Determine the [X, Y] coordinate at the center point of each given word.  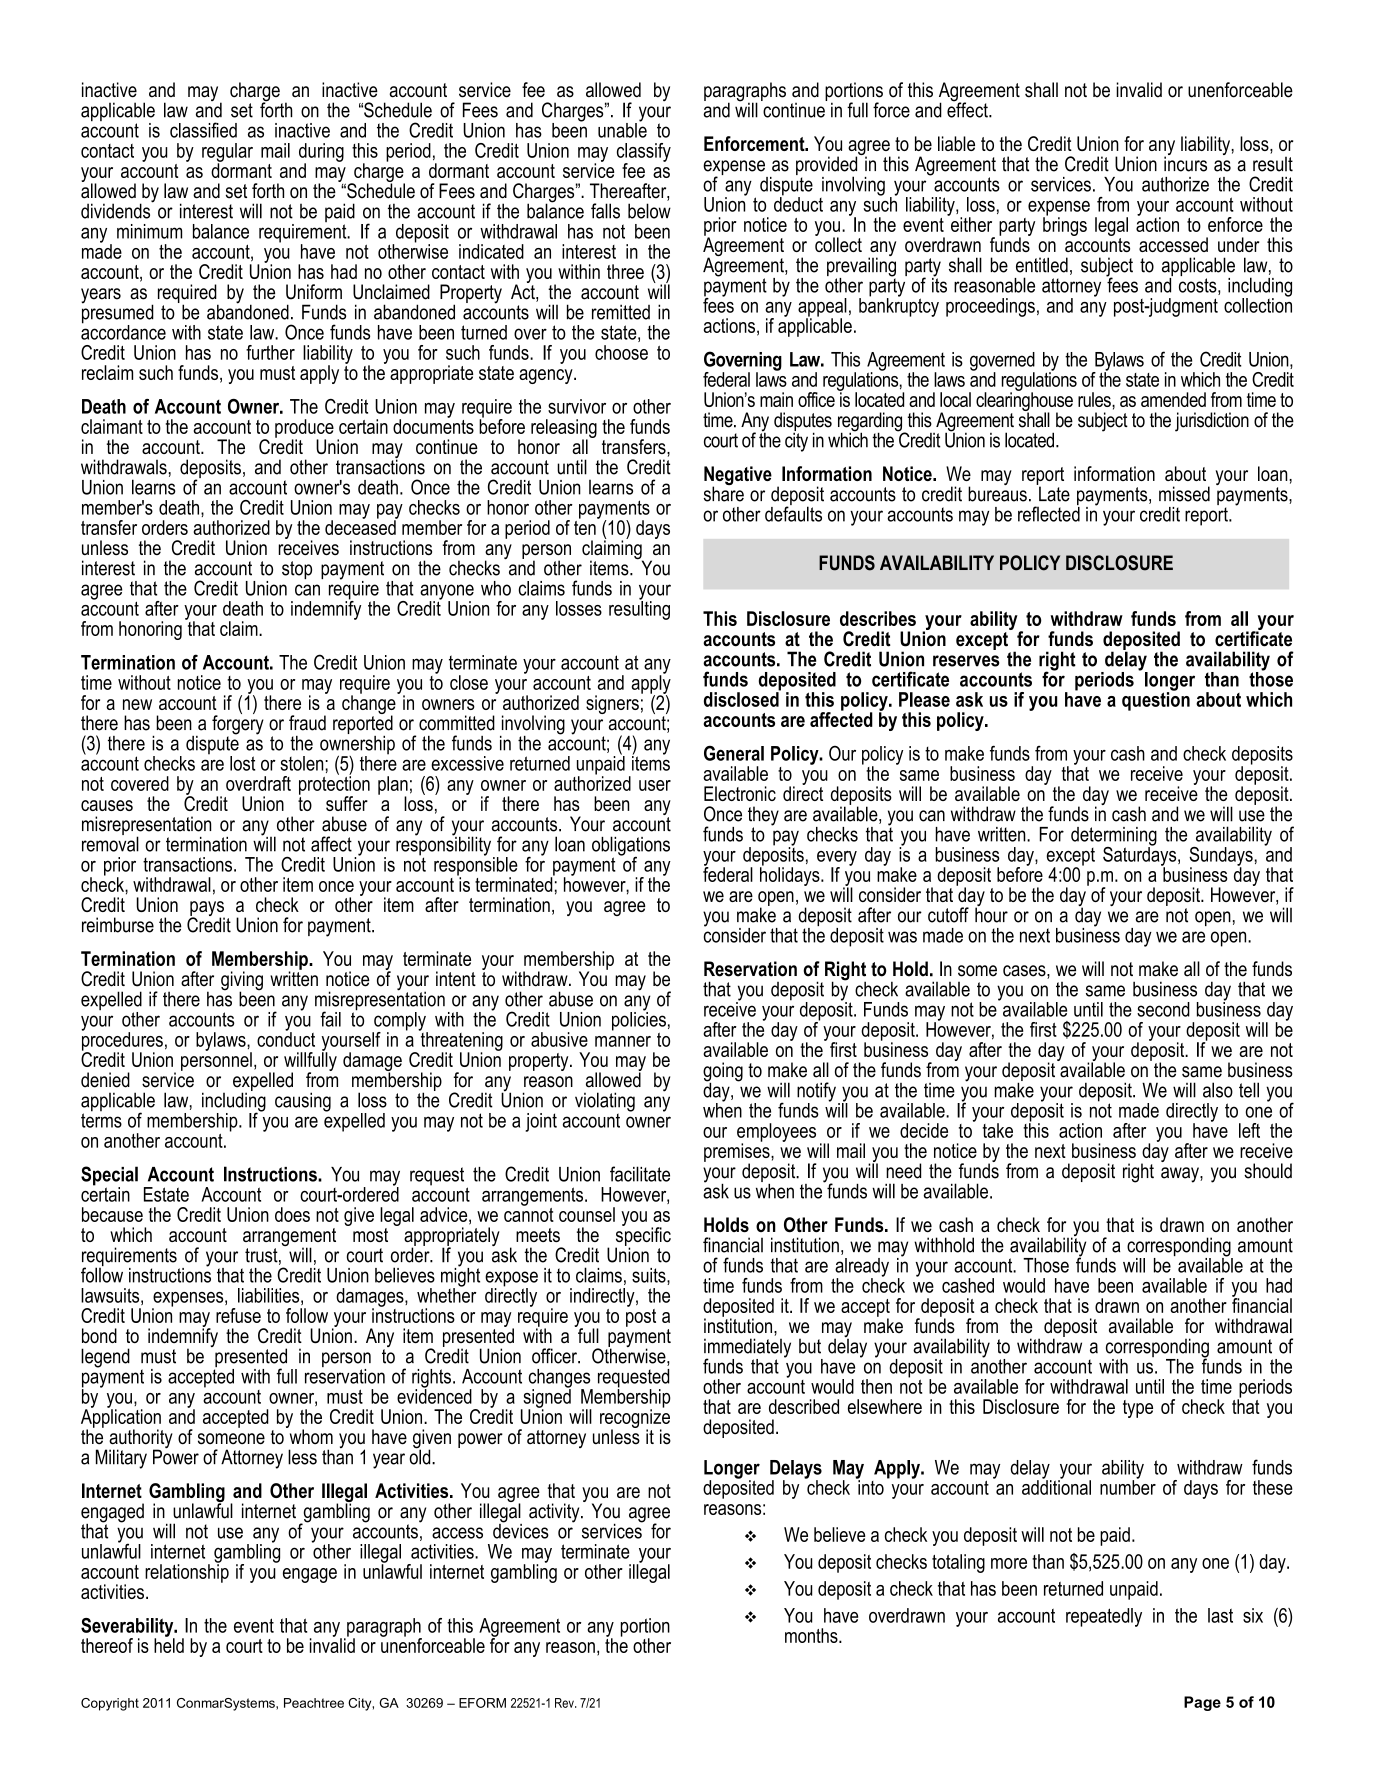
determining [1114, 837]
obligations [631, 847]
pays [207, 910]
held [169, 1644]
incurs [1185, 163]
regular [227, 153]
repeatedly [1104, 1617]
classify [644, 153]
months [812, 1635]
